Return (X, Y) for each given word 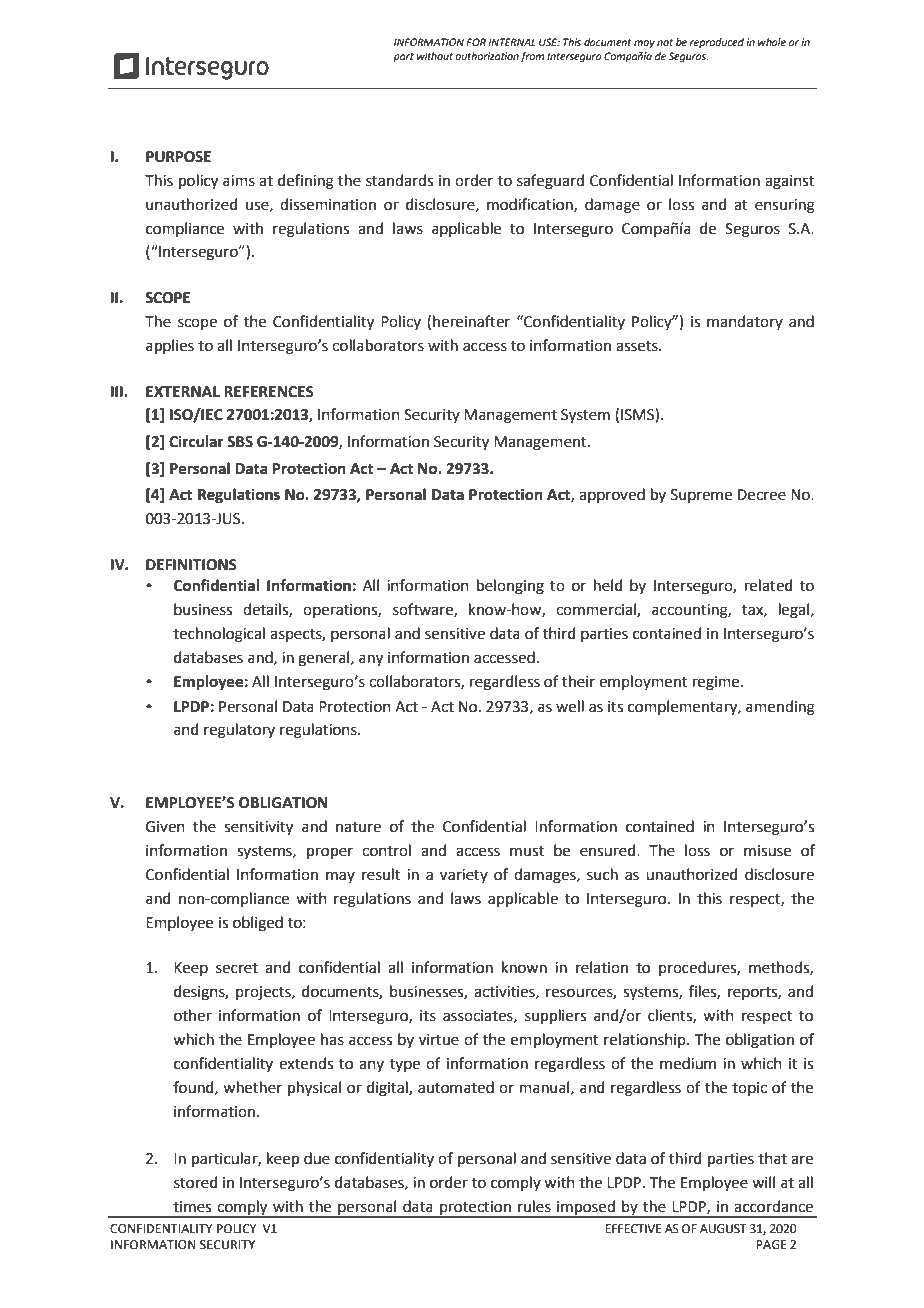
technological (219, 635)
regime (717, 683)
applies (170, 346)
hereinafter (471, 321)
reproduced (717, 43)
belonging (510, 587)
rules (534, 1206)
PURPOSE (178, 157)
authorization (487, 56)
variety (464, 876)
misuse (767, 851)
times (192, 1207)
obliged (258, 924)
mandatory (745, 322)
